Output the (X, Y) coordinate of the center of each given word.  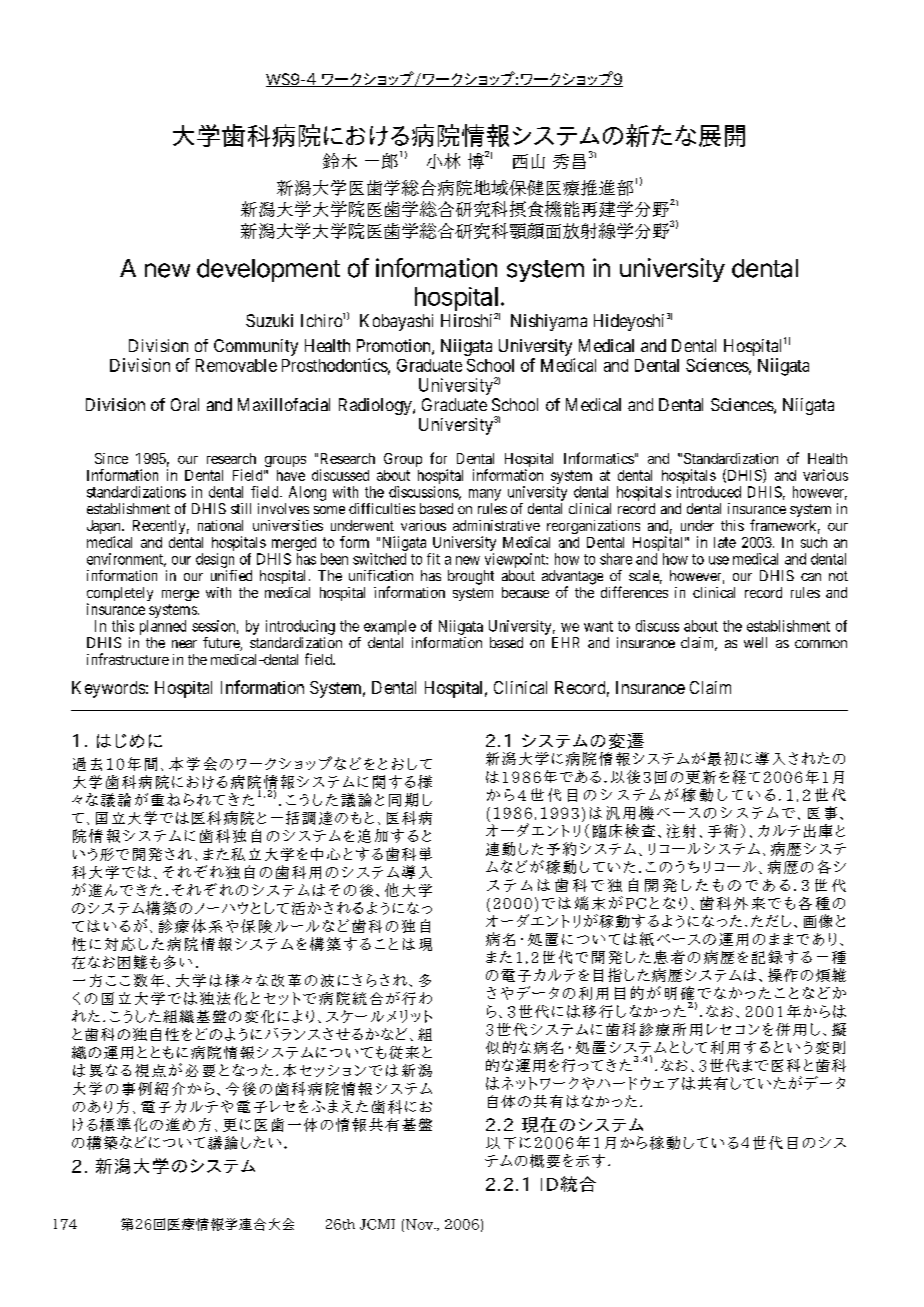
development (268, 270)
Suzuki (269, 320)
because (525, 592)
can (811, 577)
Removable (236, 365)
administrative (496, 525)
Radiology (376, 406)
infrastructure (128, 659)
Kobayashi (396, 322)
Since (111, 458)
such (814, 542)
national (220, 525)
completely (120, 595)
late (725, 542)
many (485, 495)
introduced (709, 492)
